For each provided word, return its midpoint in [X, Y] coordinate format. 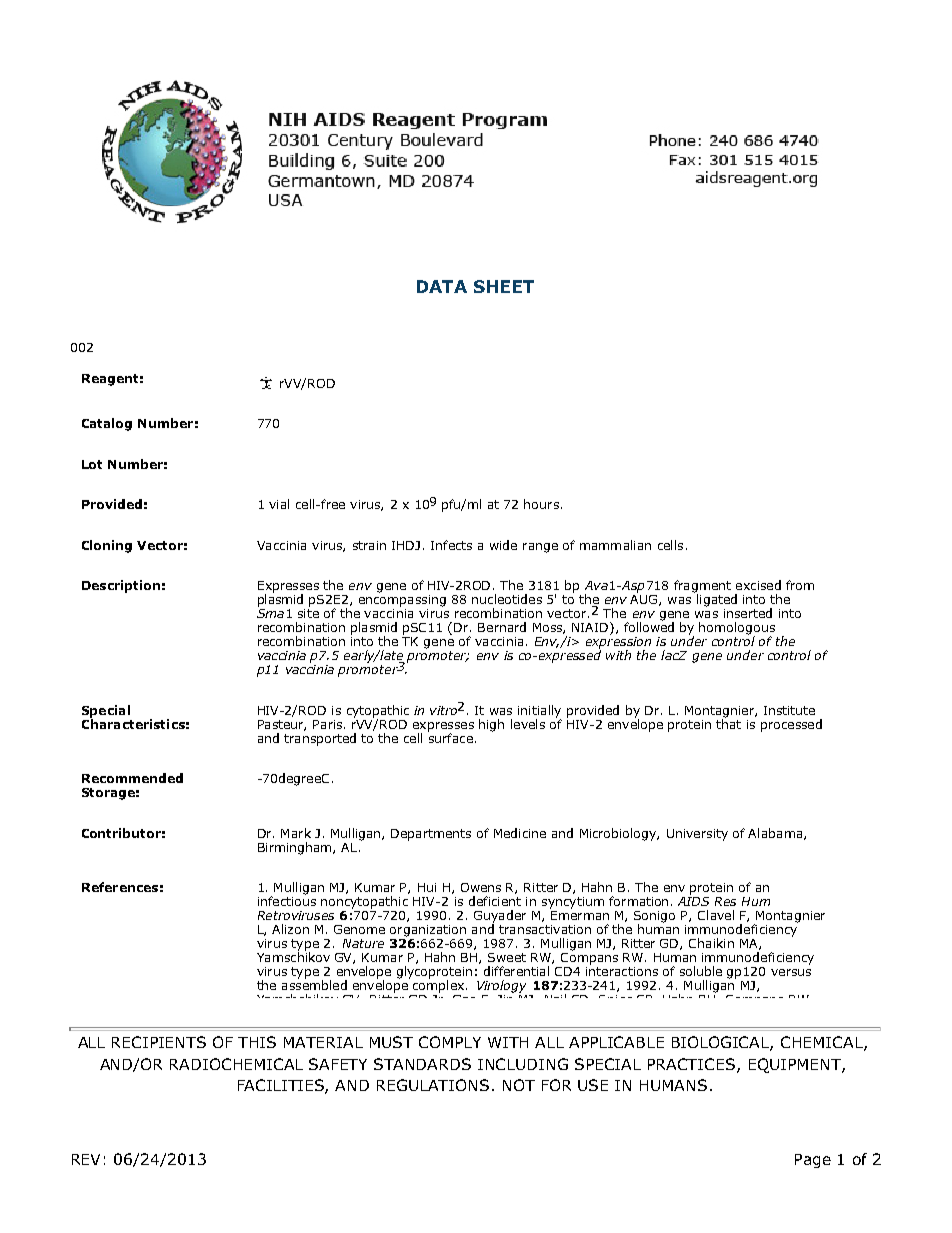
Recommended [132, 778]
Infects [451, 545]
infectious [287, 900]
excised [758, 585]
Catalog [107, 424]
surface [450, 736]
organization [428, 931]
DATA [442, 286]
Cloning [107, 546]
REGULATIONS [433, 1085]
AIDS [693, 900]
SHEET [504, 286]
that [728, 723]
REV [86, 1159]
